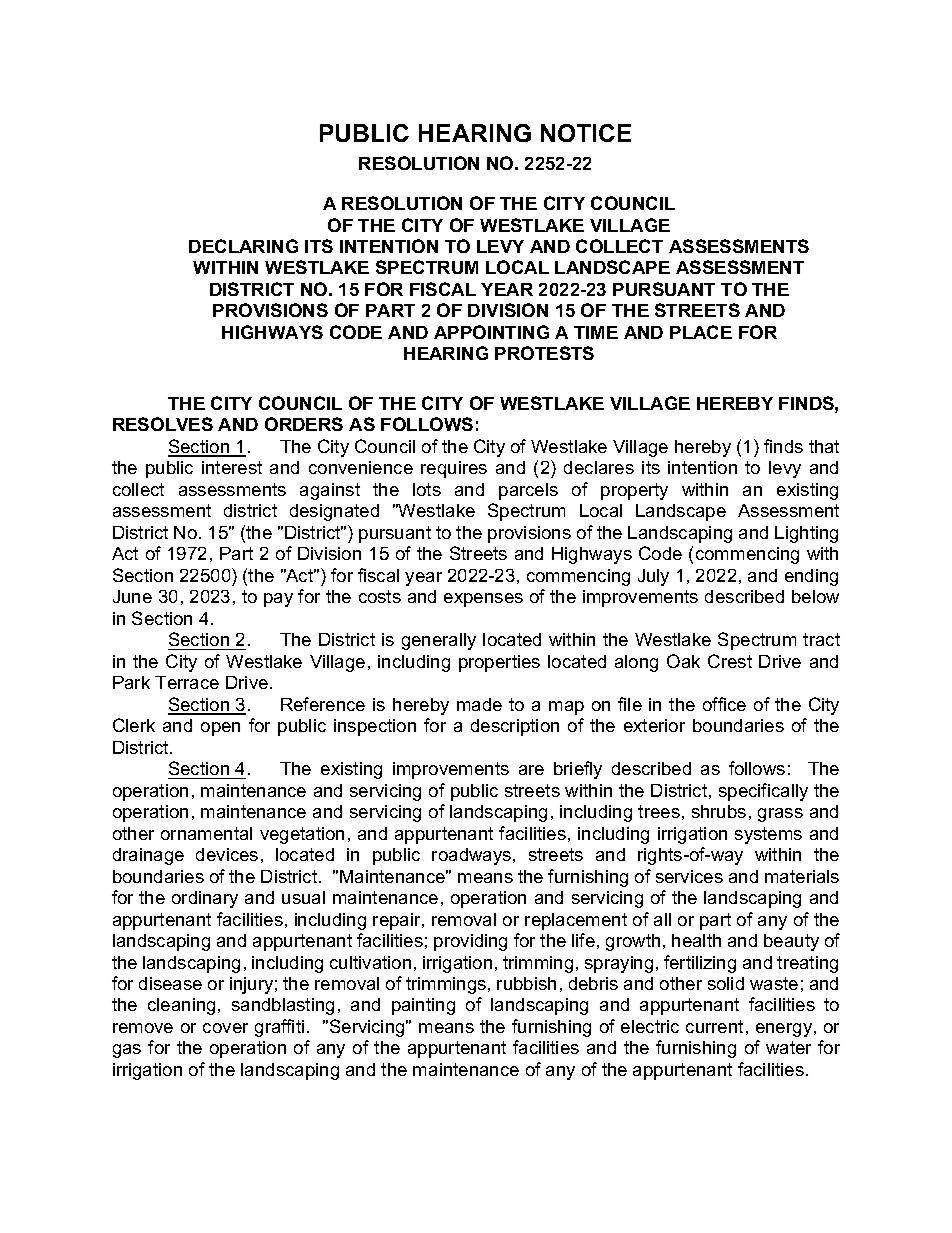  Describe the element at coordinates (586, 133) in the image. I see `NOTICE` at that location.
